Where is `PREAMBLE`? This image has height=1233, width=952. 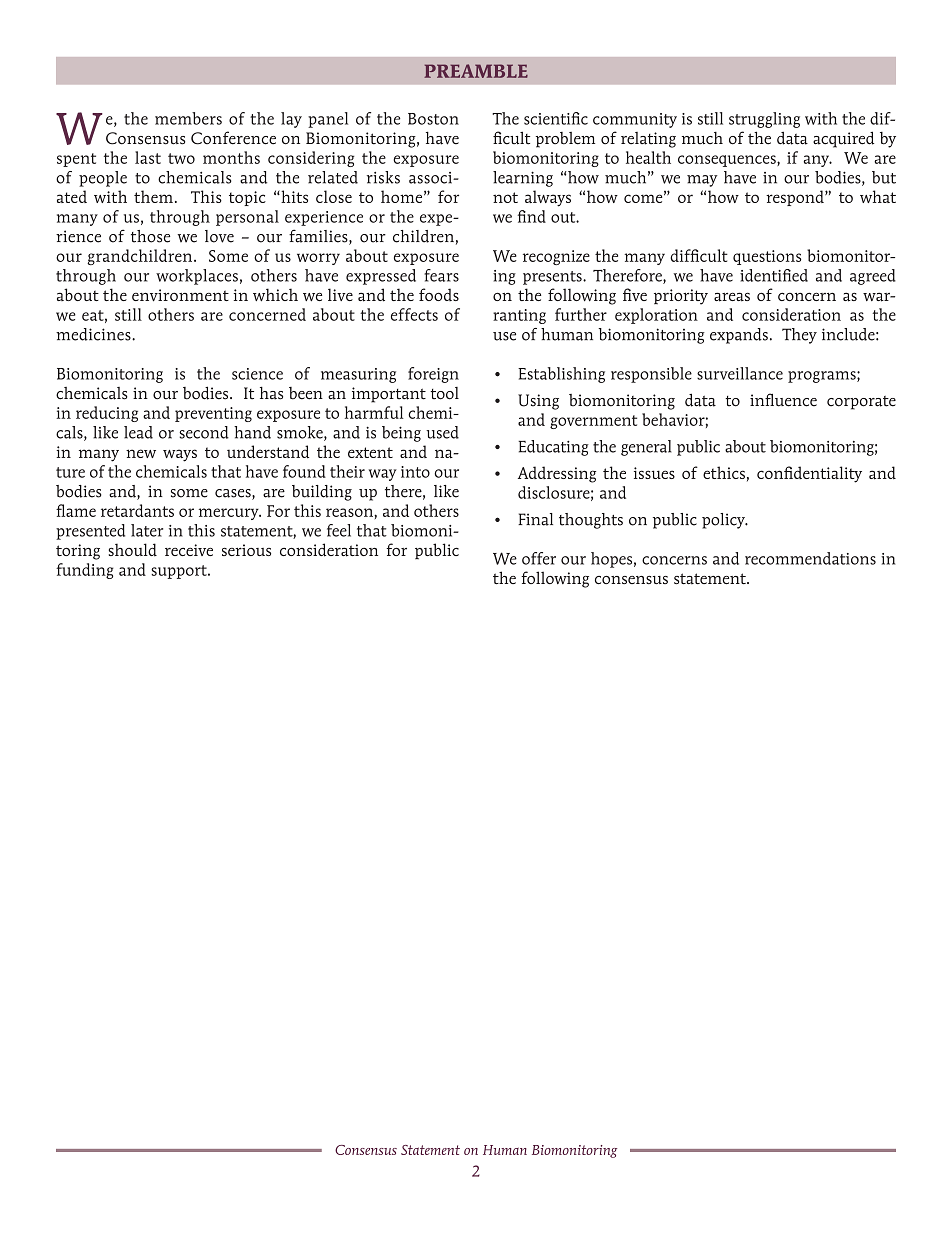
PREAMBLE is located at coordinates (476, 71).
